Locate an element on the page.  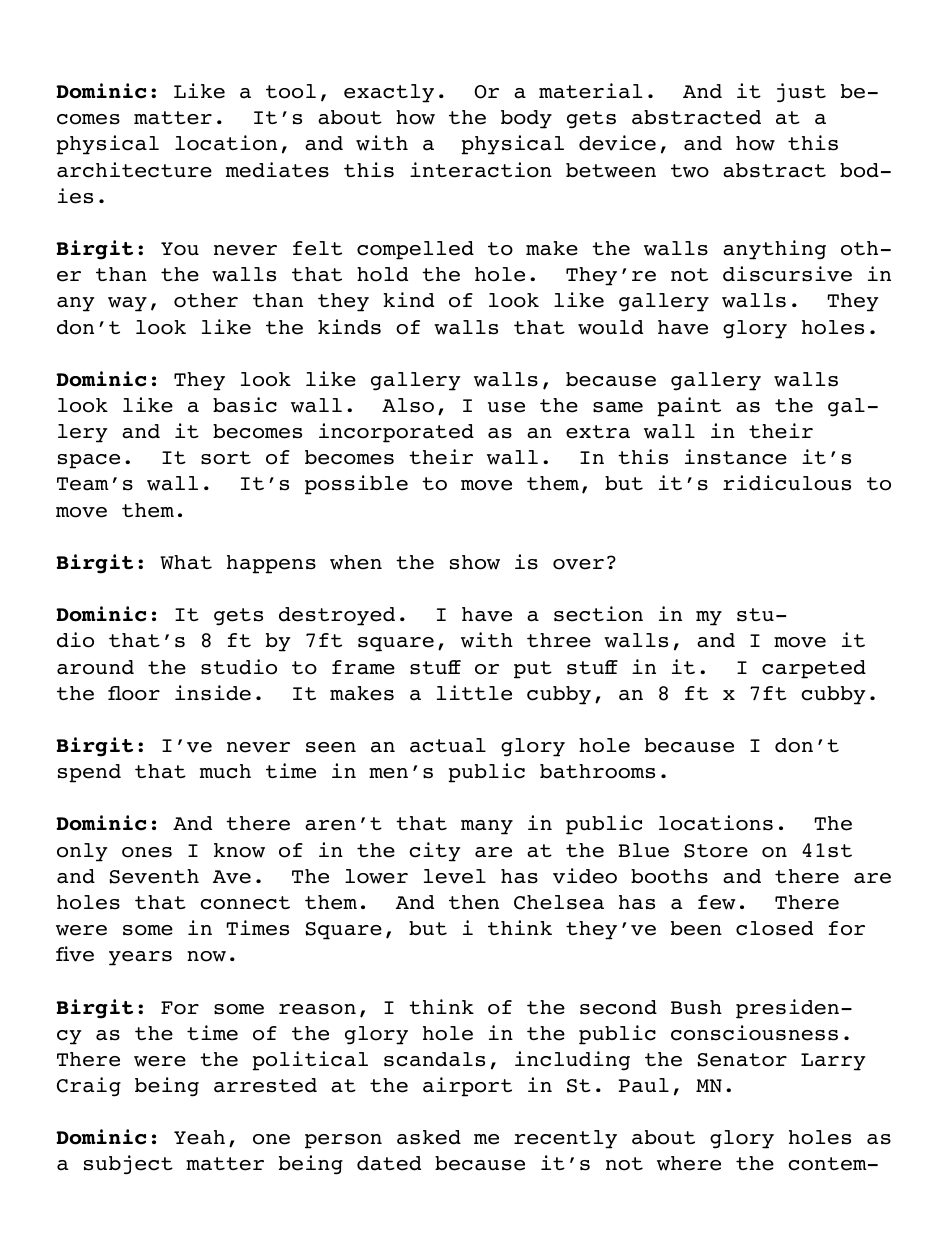
interaction is located at coordinates (481, 170).
